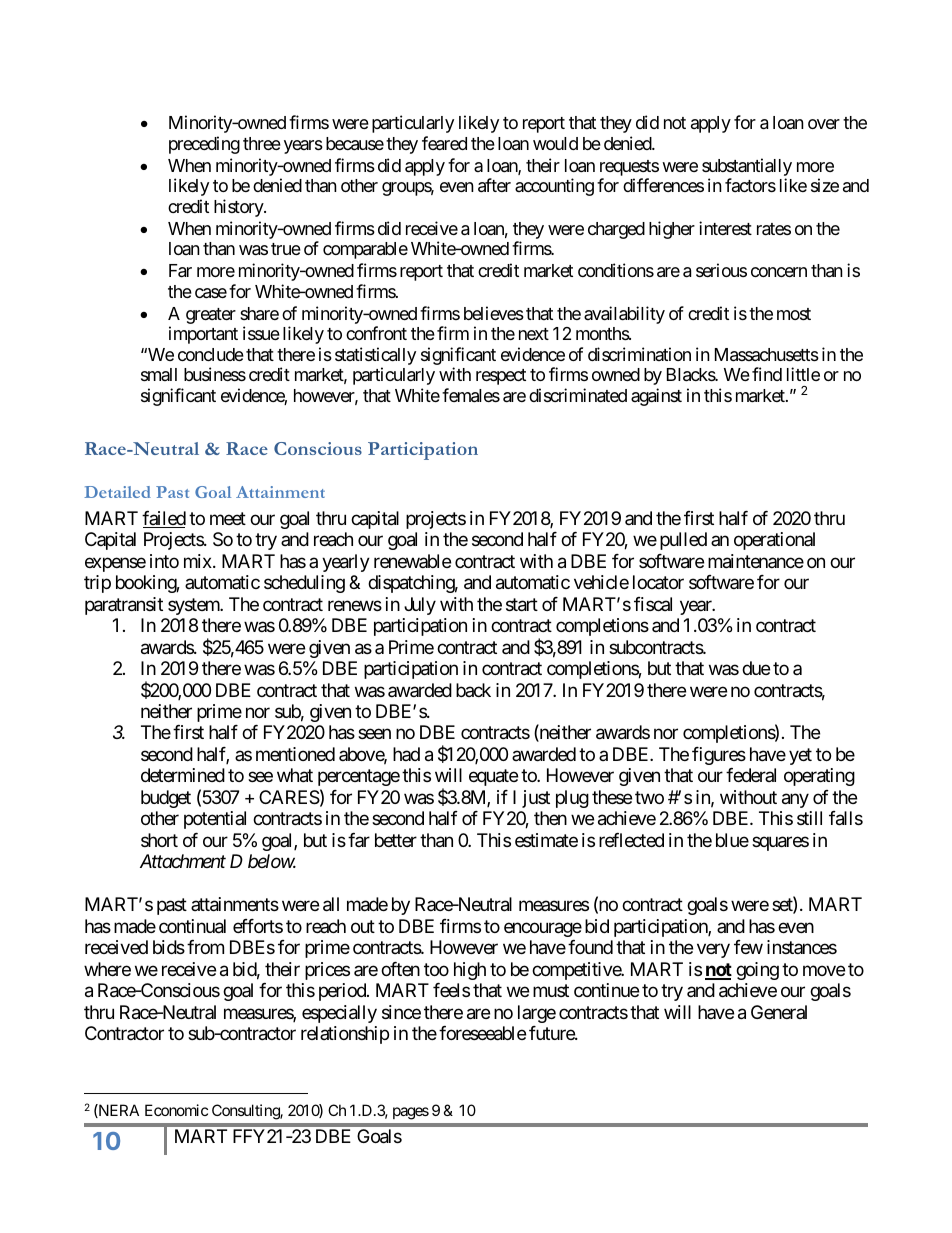  I want to click on substantially, so click(747, 167).
